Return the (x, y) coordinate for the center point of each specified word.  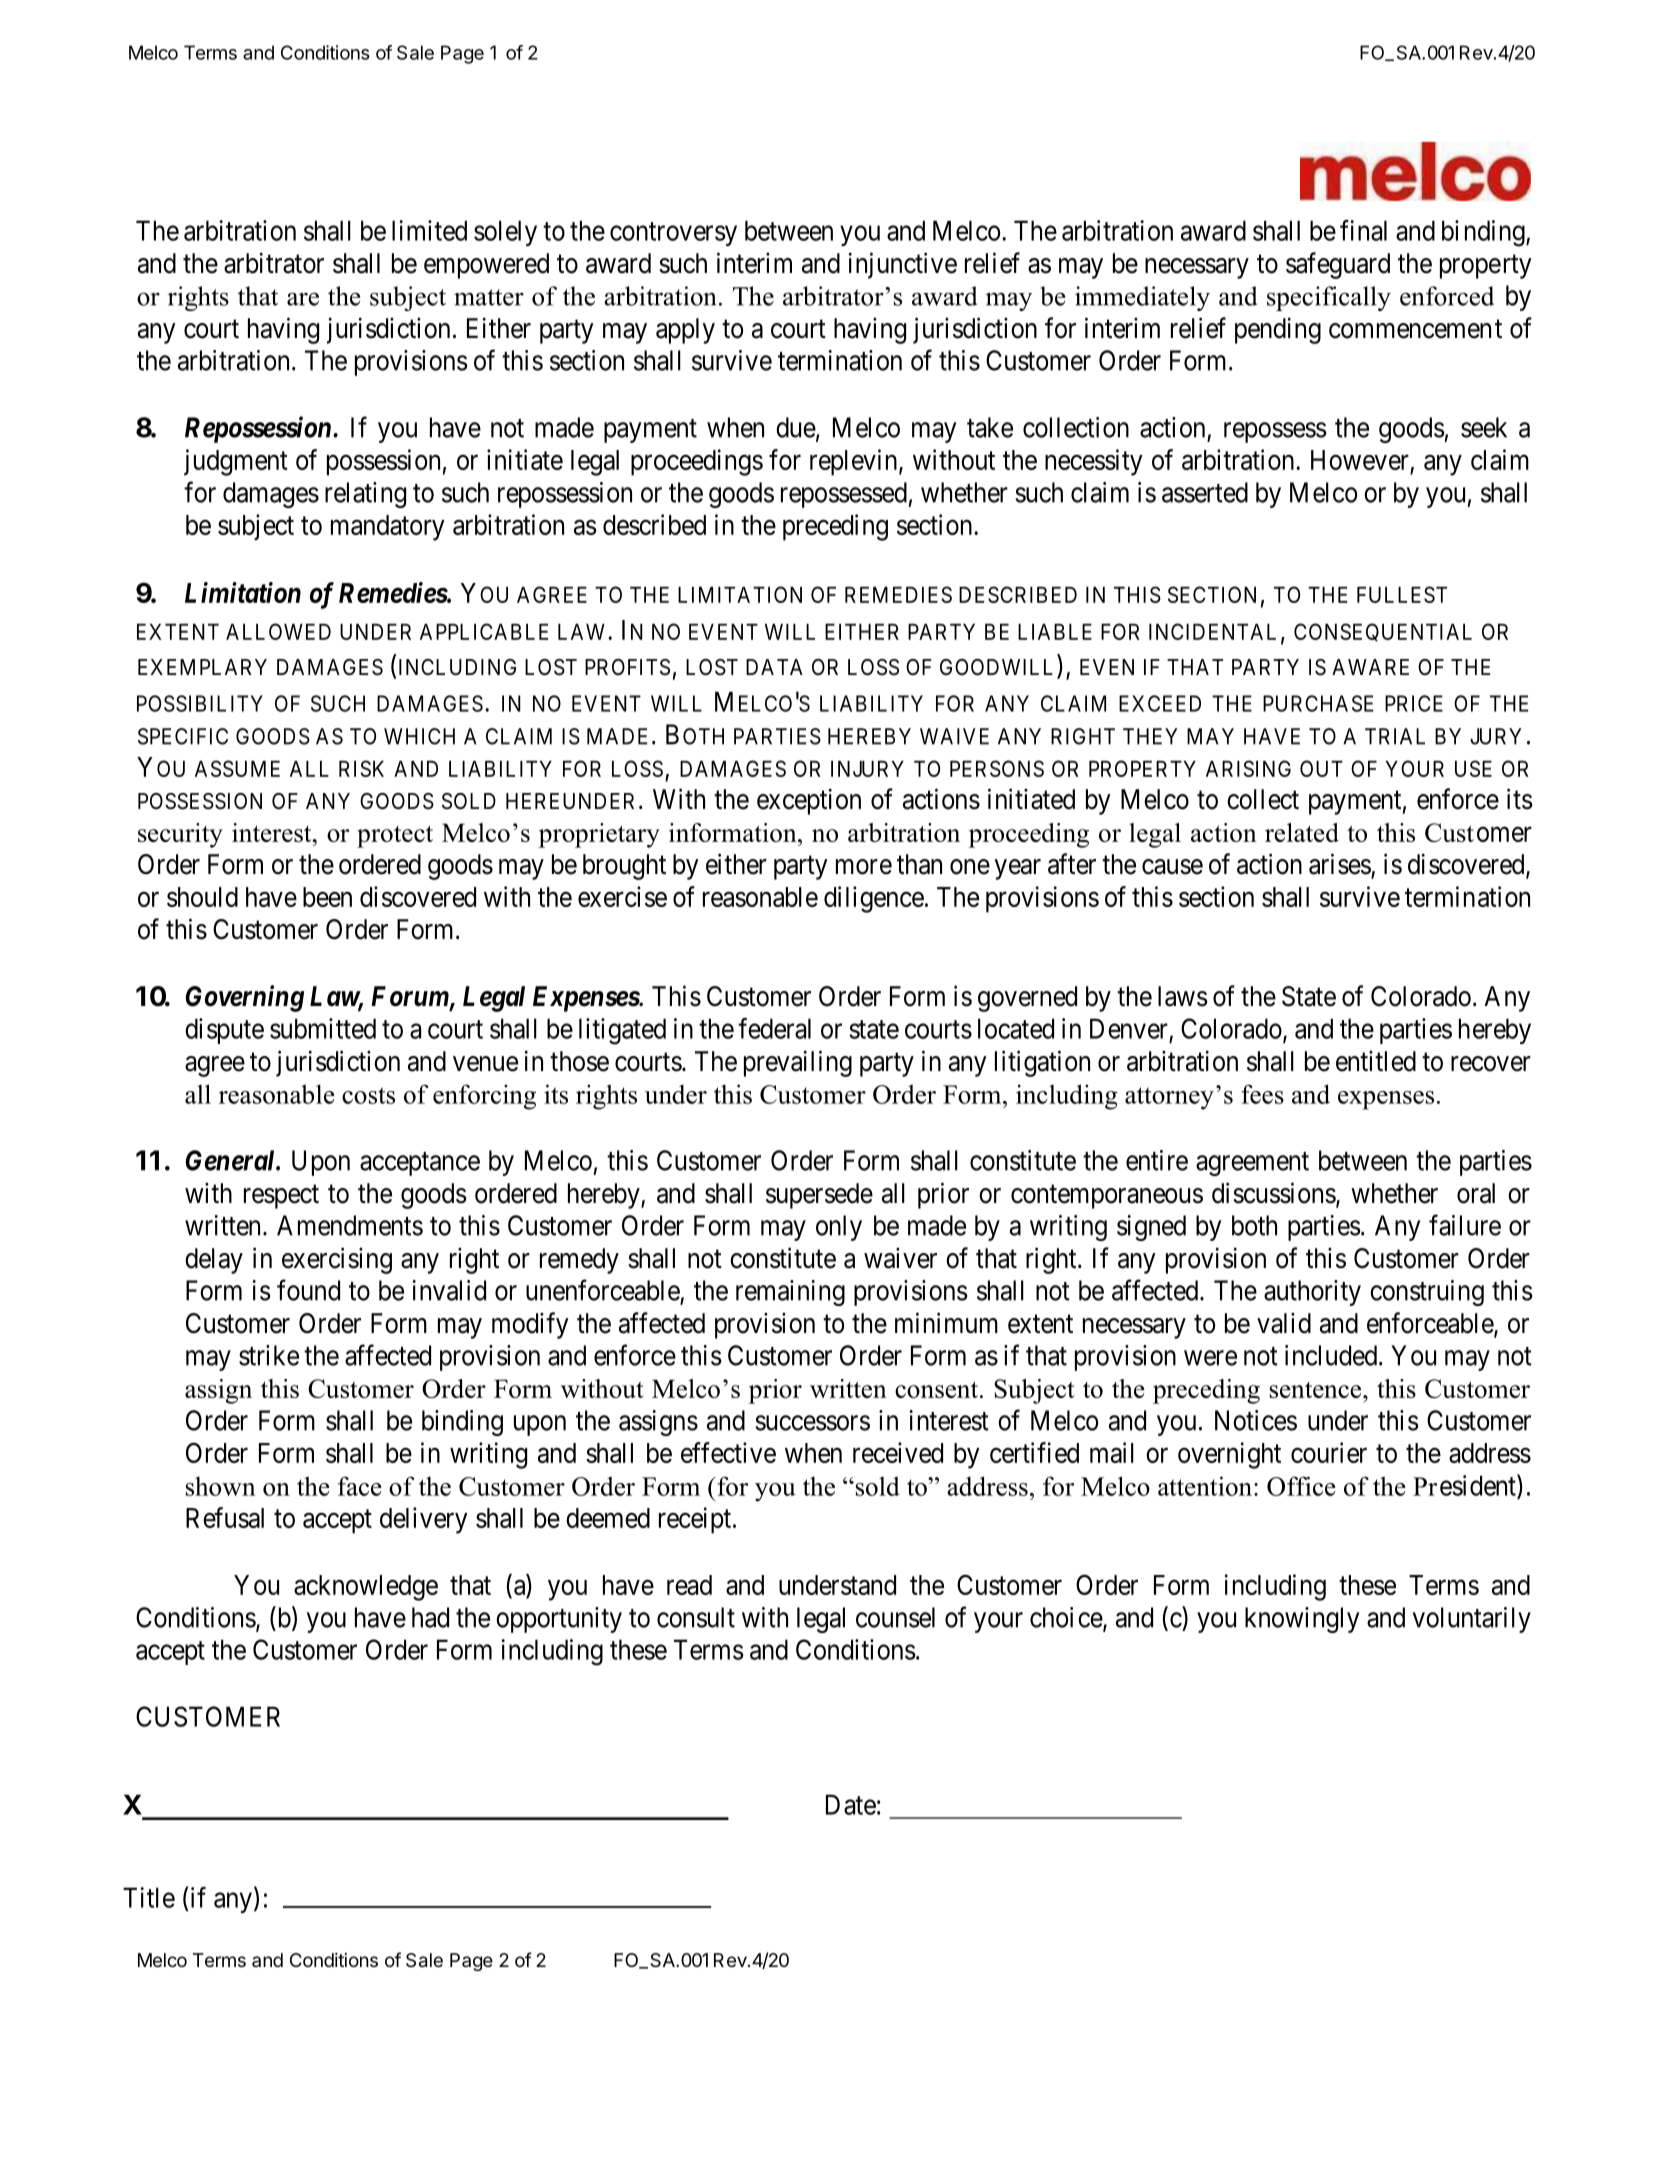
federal (774, 1028)
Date (851, 1804)
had (430, 1617)
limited (429, 230)
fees (1262, 1094)
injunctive (903, 265)
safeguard (1338, 265)
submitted (323, 1028)
